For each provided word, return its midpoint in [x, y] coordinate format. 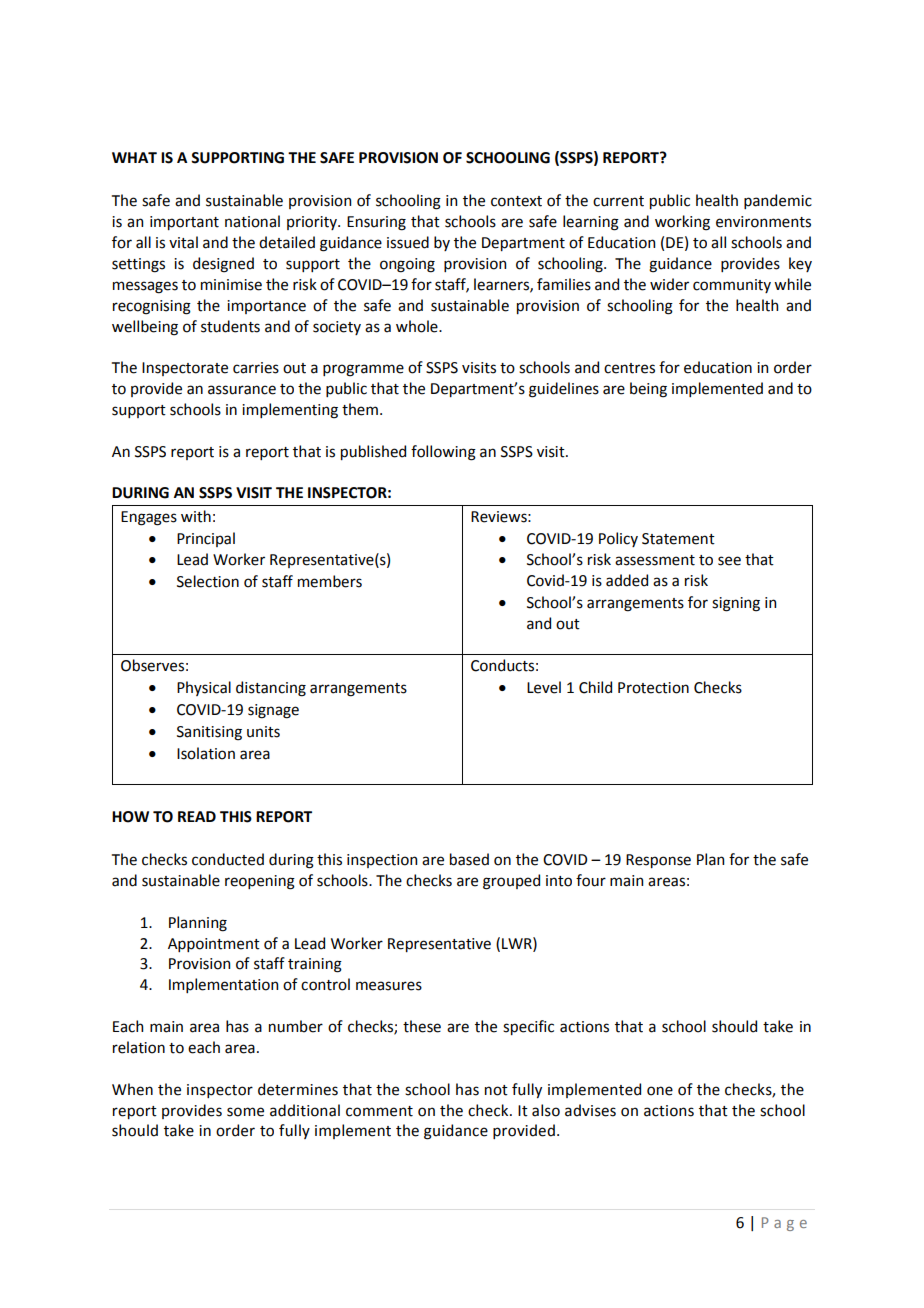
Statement [678, 539]
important [184, 223]
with [196, 516]
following [443, 453]
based [469, 859]
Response [658, 861]
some [245, 1112]
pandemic [778, 201]
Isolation [206, 753]
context [516, 201]
